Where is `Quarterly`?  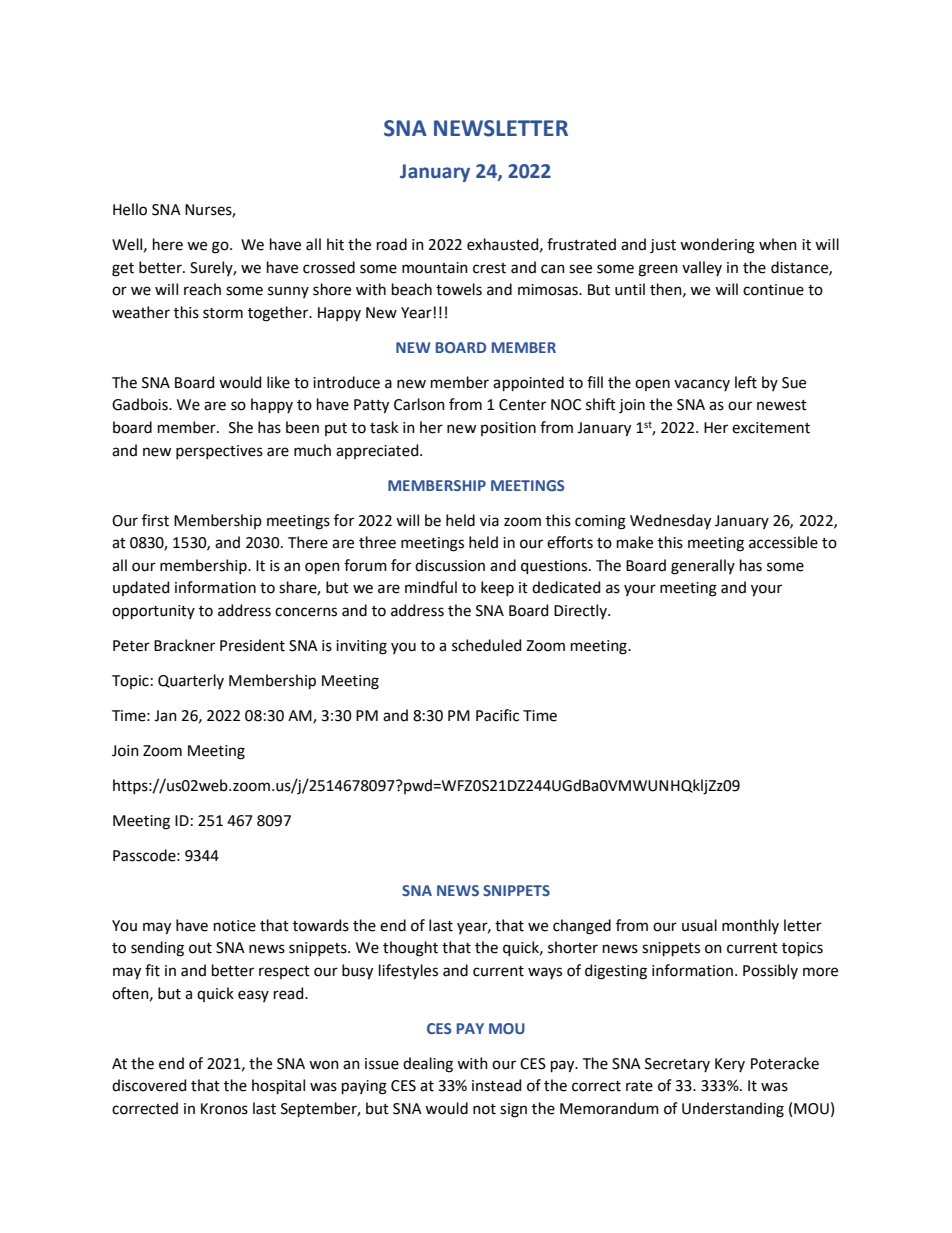
Quarterly is located at coordinates (191, 681).
